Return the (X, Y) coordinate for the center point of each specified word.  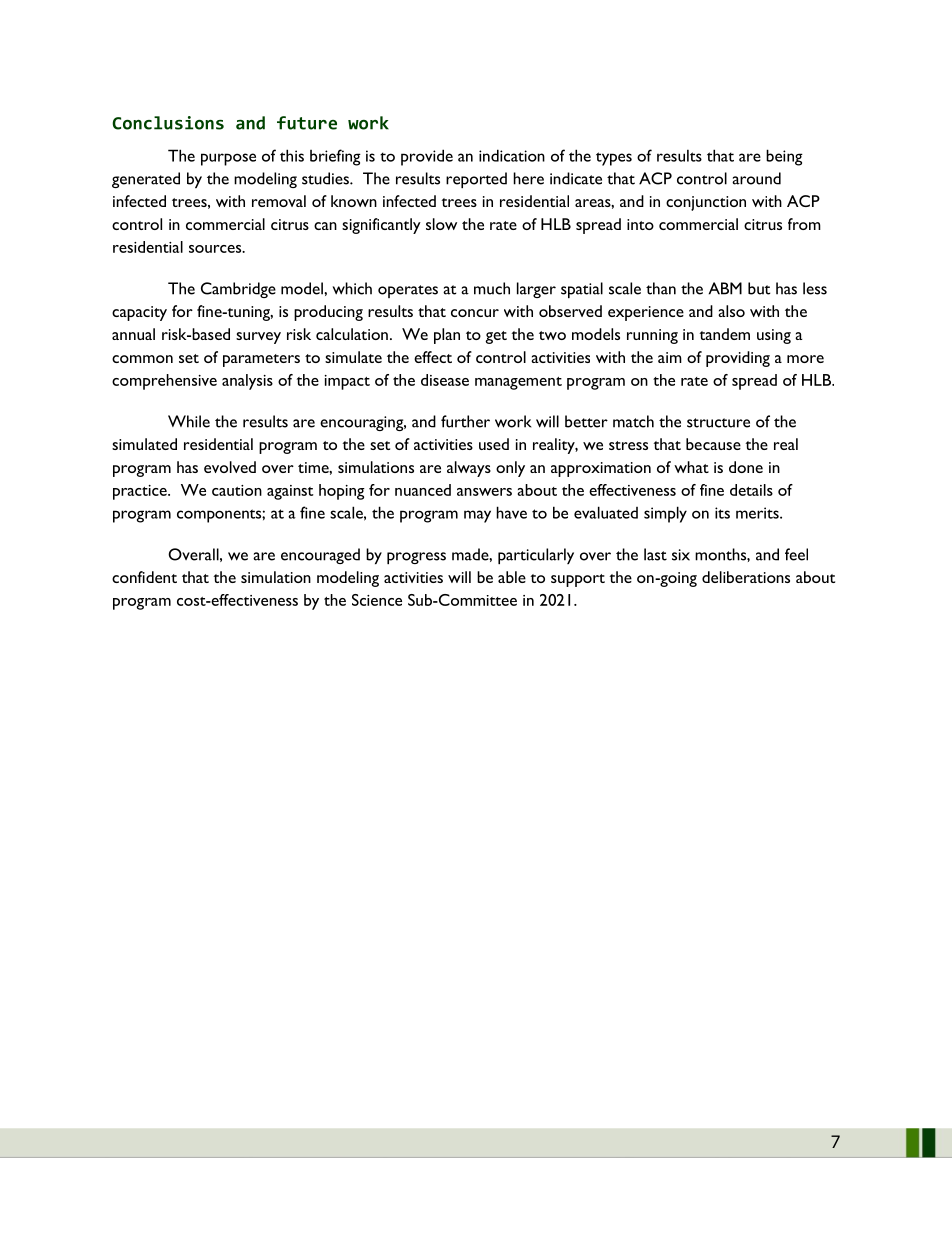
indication (512, 155)
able (512, 577)
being (784, 157)
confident (144, 577)
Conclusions (168, 123)
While (189, 421)
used (494, 444)
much (492, 288)
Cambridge (238, 290)
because (713, 444)
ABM (725, 288)
